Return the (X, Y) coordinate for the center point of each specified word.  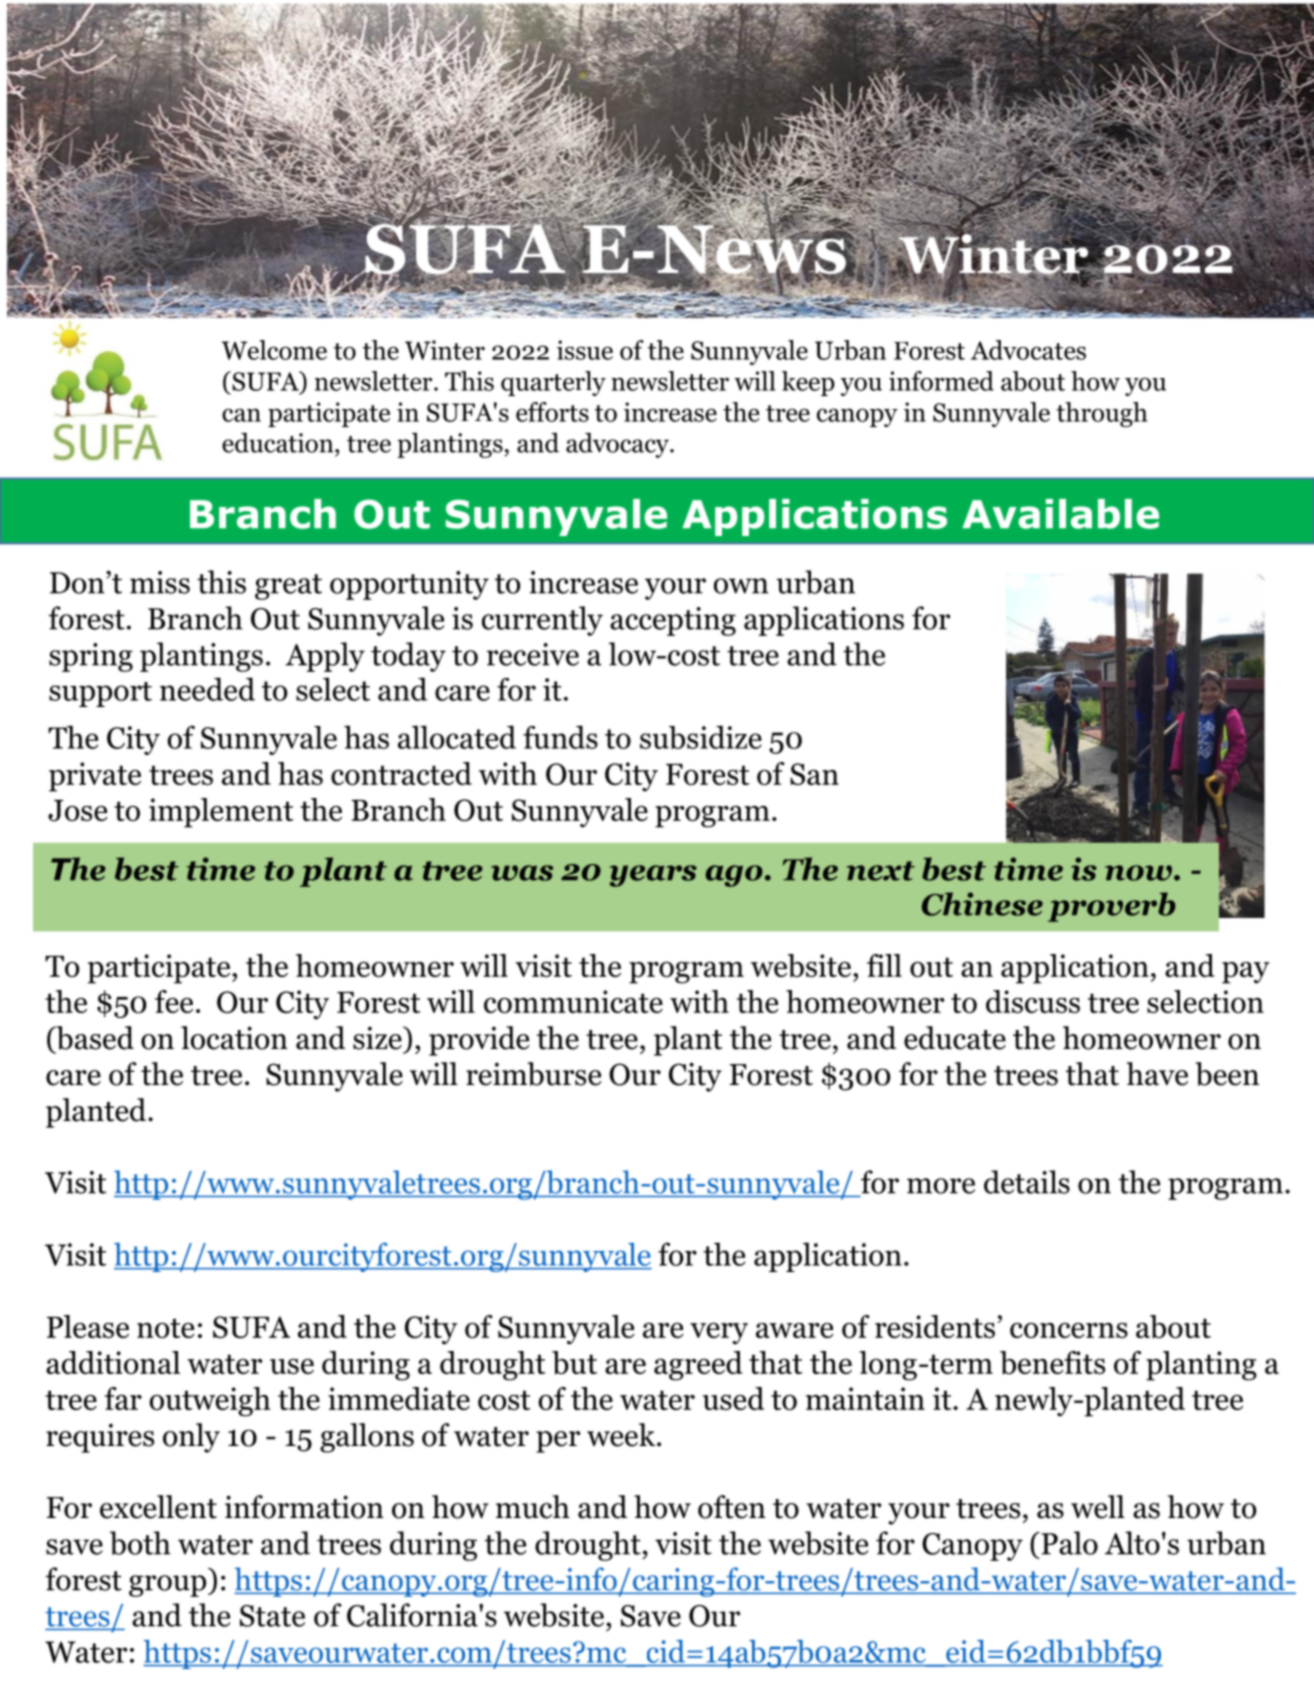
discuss (1033, 1001)
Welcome (274, 350)
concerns (1069, 1330)
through (1101, 414)
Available (1061, 514)
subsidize (701, 737)
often (732, 1507)
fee (174, 1001)
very (719, 1334)
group (169, 1586)
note (166, 1328)
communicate (573, 1001)
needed (207, 689)
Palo (1068, 1543)
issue (585, 350)
